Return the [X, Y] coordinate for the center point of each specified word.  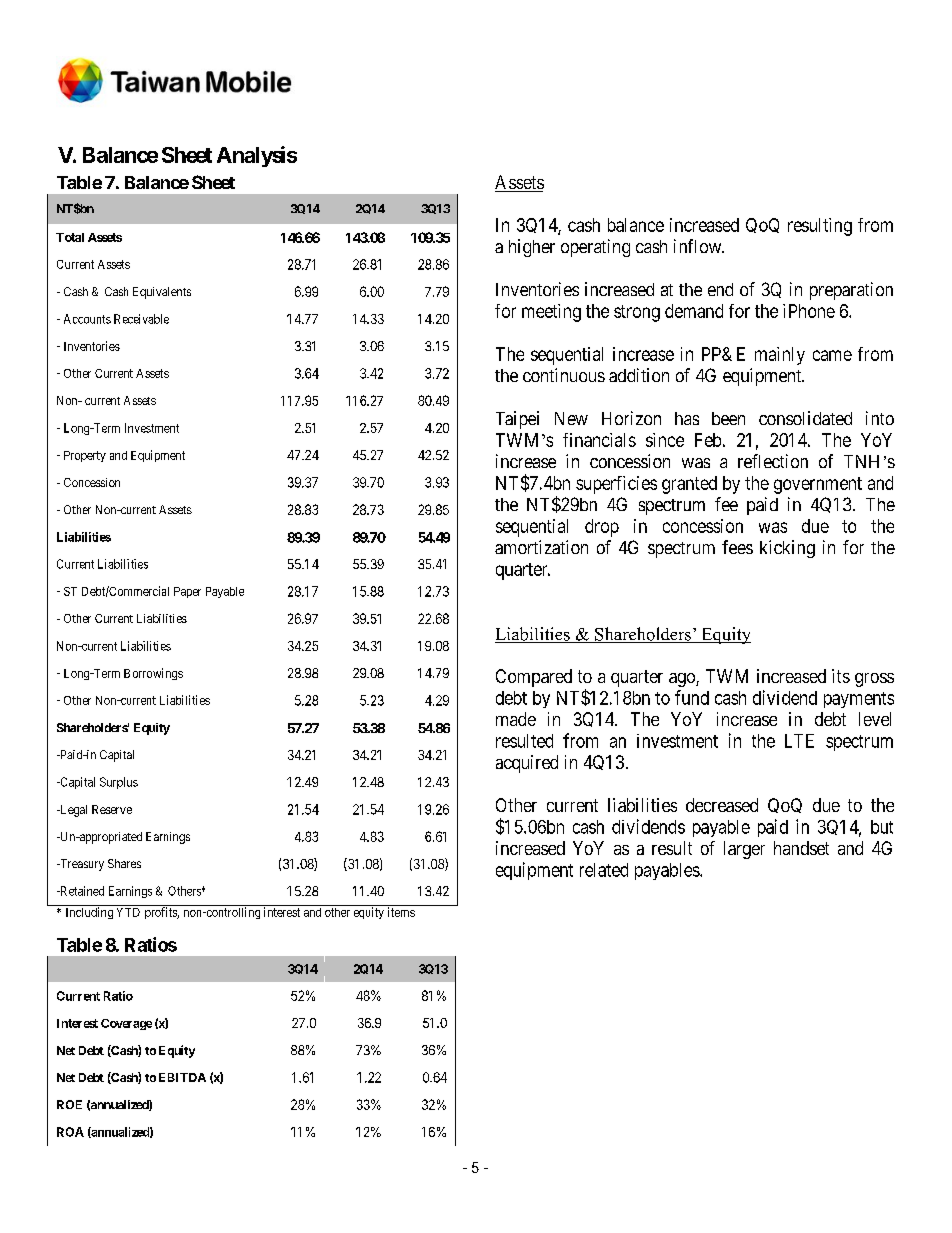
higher [532, 248]
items [401, 912]
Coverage [126, 1024]
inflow [699, 246]
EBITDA [182, 1077]
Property [85, 456]
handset [801, 848]
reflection [773, 461]
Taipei [517, 420]
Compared [534, 678]
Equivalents [162, 293]
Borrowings [153, 674]
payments [859, 700]
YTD [128, 912]
